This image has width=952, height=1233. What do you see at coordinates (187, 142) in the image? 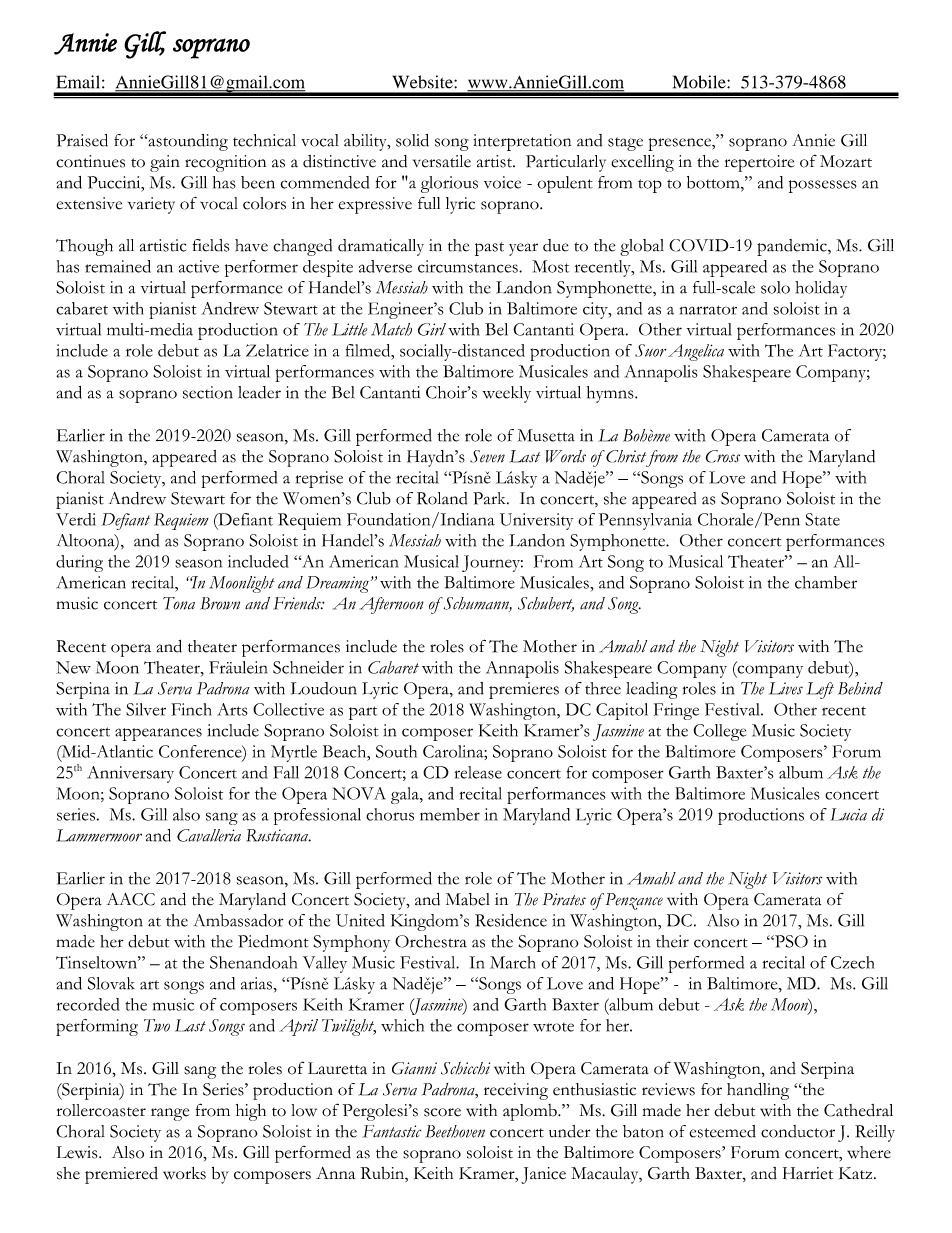
I see `astounding` at bounding box center [187, 142].
